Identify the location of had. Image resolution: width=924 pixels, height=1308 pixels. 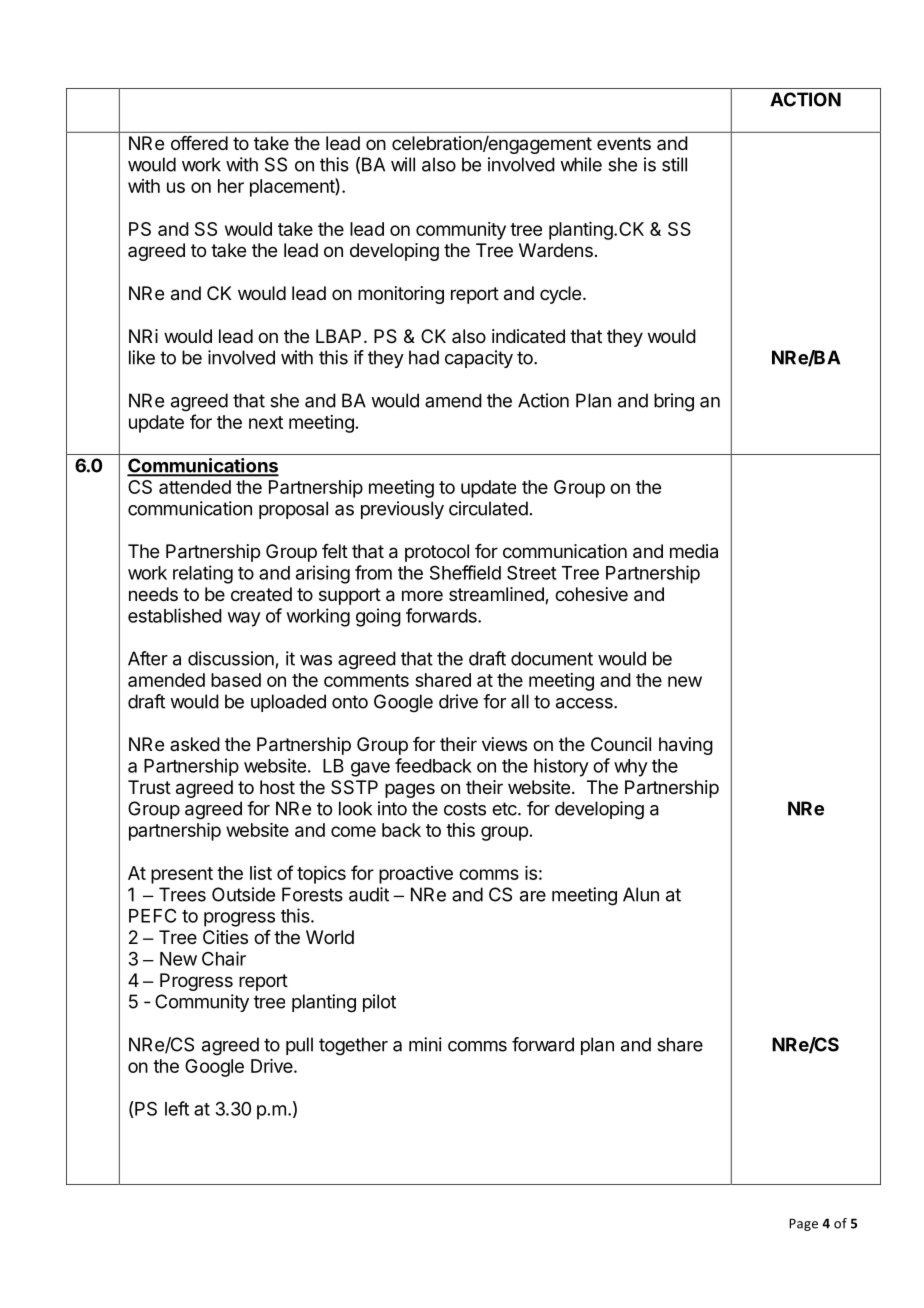
(424, 357).
